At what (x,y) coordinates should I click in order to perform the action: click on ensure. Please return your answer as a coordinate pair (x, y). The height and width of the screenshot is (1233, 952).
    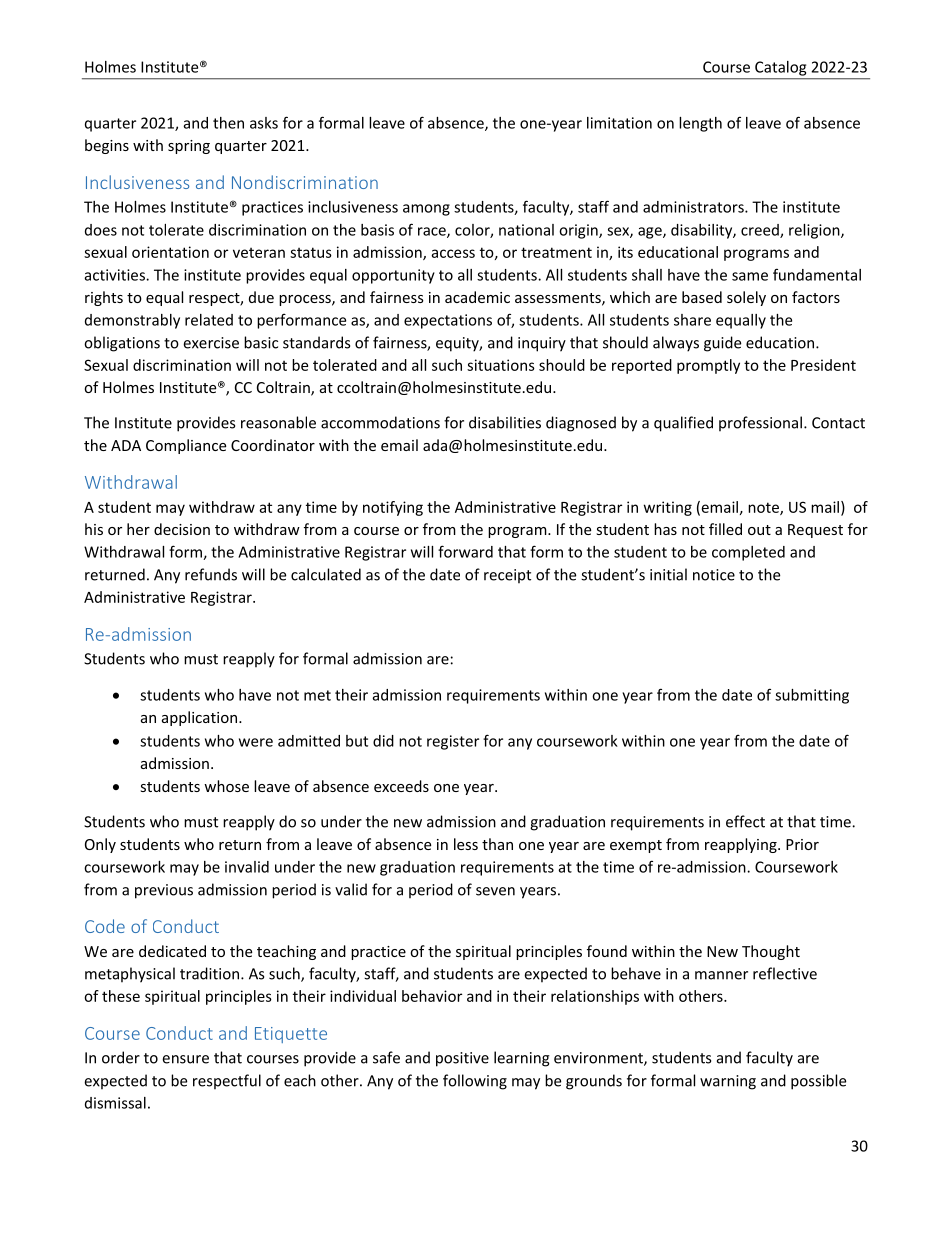
    Looking at the image, I should click on (185, 1059).
